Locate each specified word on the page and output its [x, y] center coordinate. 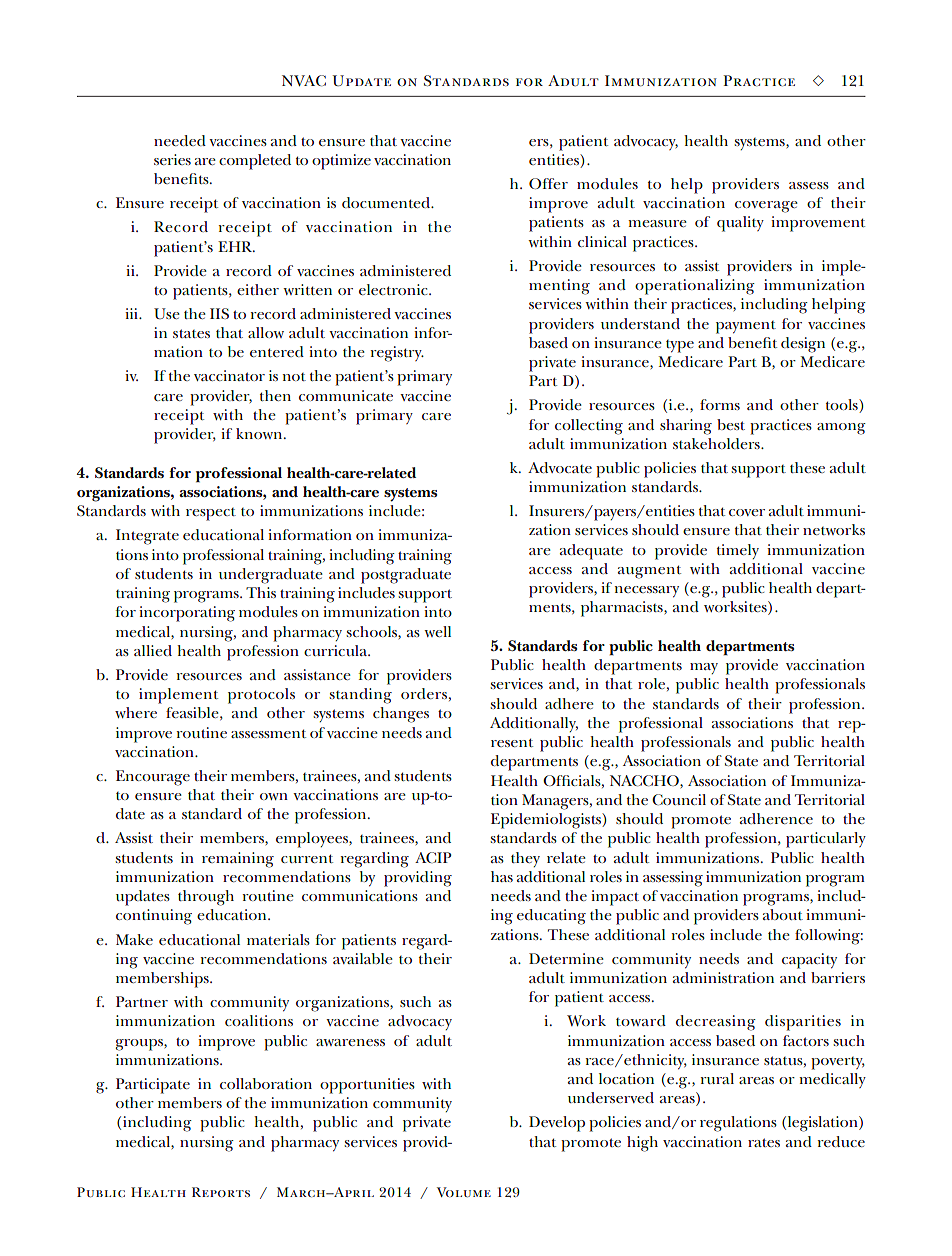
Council [679, 799]
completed [255, 162]
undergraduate [271, 576]
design [803, 345]
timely [738, 551]
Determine [566, 958]
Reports [221, 1192]
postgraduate [406, 576]
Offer [548, 183]
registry [397, 354]
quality [740, 224]
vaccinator [229, 375]
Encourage [153, 778]
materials [278, 939]
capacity [809, 961]
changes [401, 715]
